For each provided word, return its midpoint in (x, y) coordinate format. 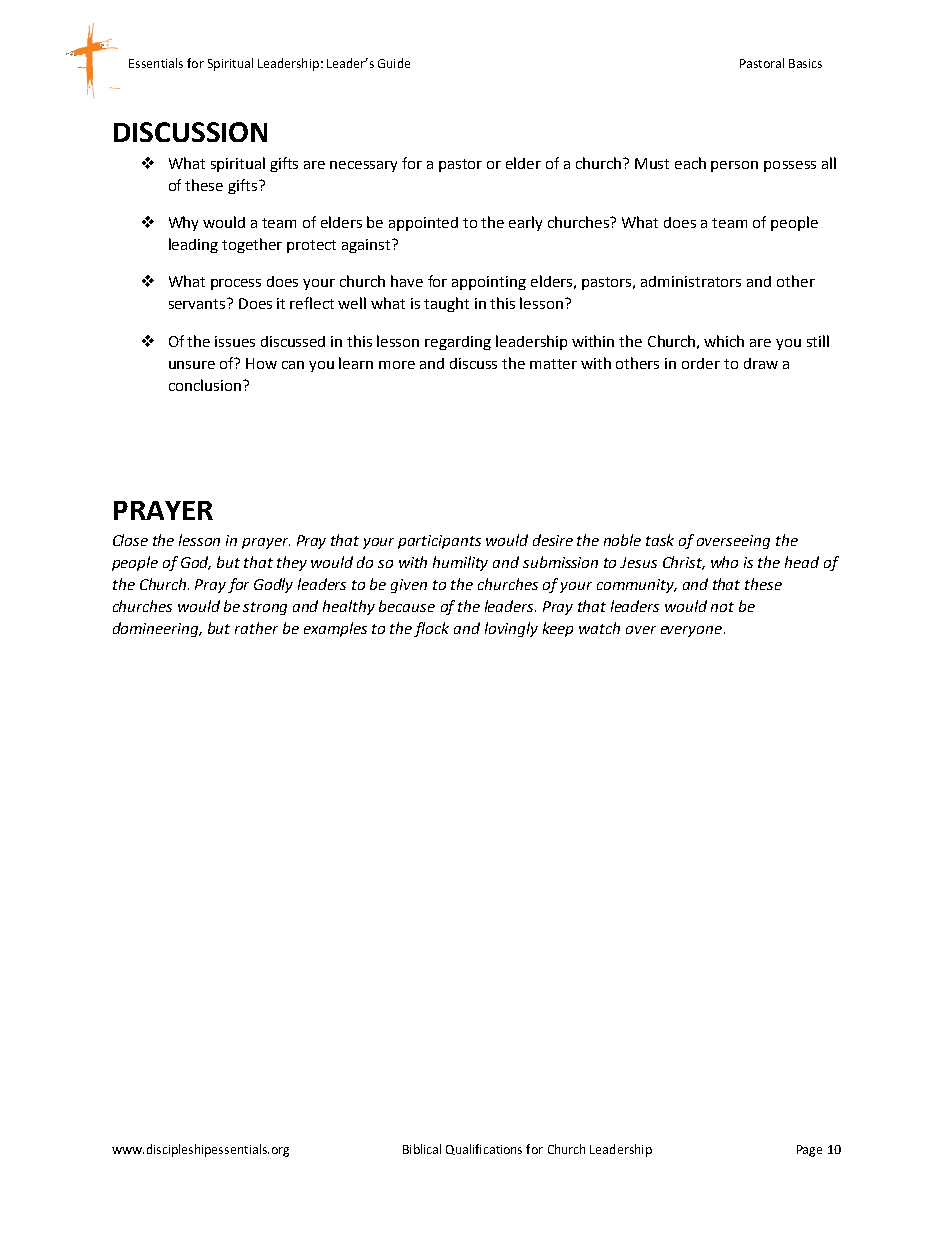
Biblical (422, 1149)
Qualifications (484, 1149)
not (722, 607)
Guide (394, 63)
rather (256, 628)
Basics (805, 63)
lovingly (511, 629)
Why (183, 223)
